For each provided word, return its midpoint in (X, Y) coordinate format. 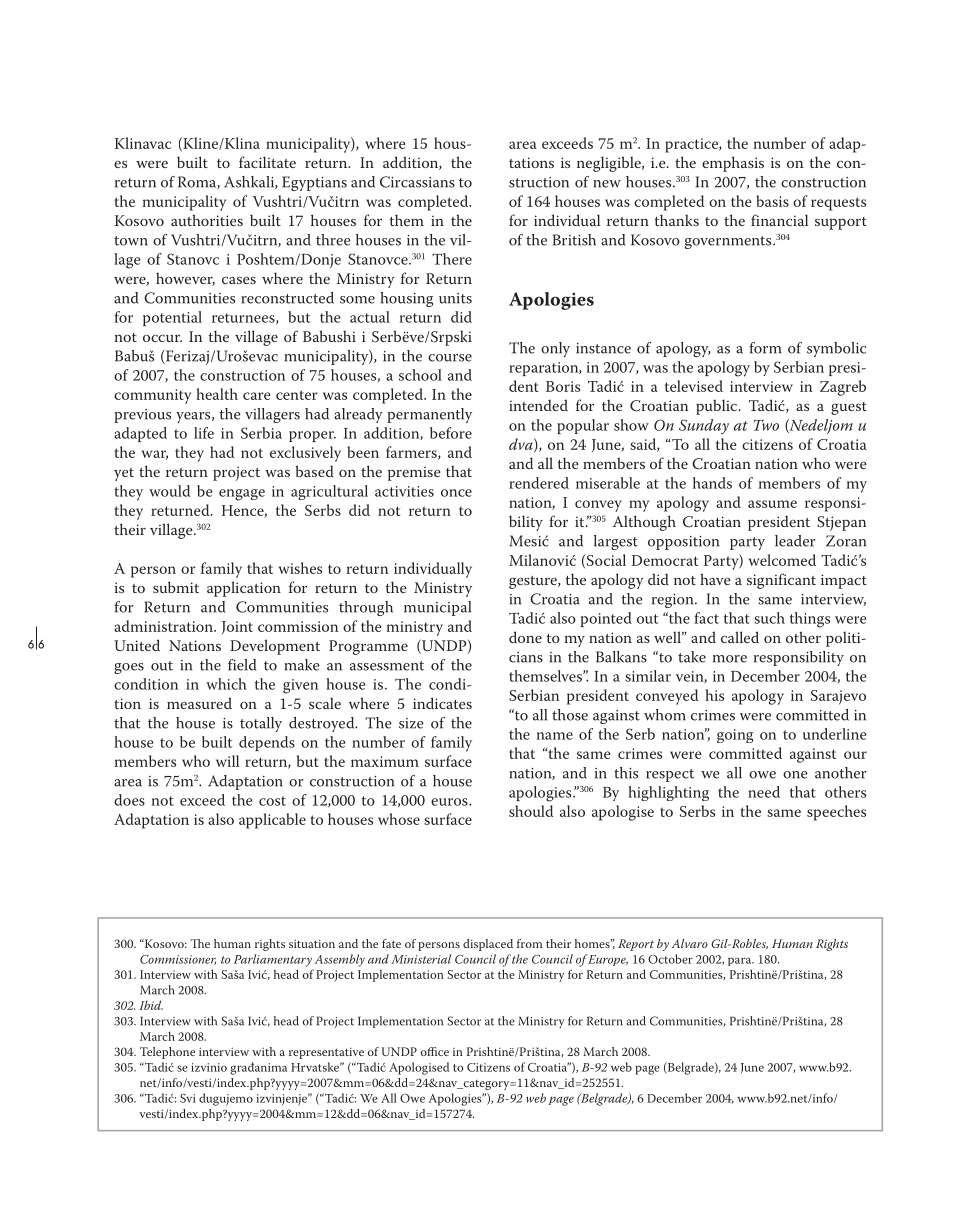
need (764, 792)
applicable (272, 821)
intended (538, 405)
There (452, 259)
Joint (237, 627)
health (217, 394)
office (435, 1051)
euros (450, 802)
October (670, 959)
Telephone (167, 1053)
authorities (207, 220)
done (525, 637)
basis (772, 201)
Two (766, 425)
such (769, 618)
